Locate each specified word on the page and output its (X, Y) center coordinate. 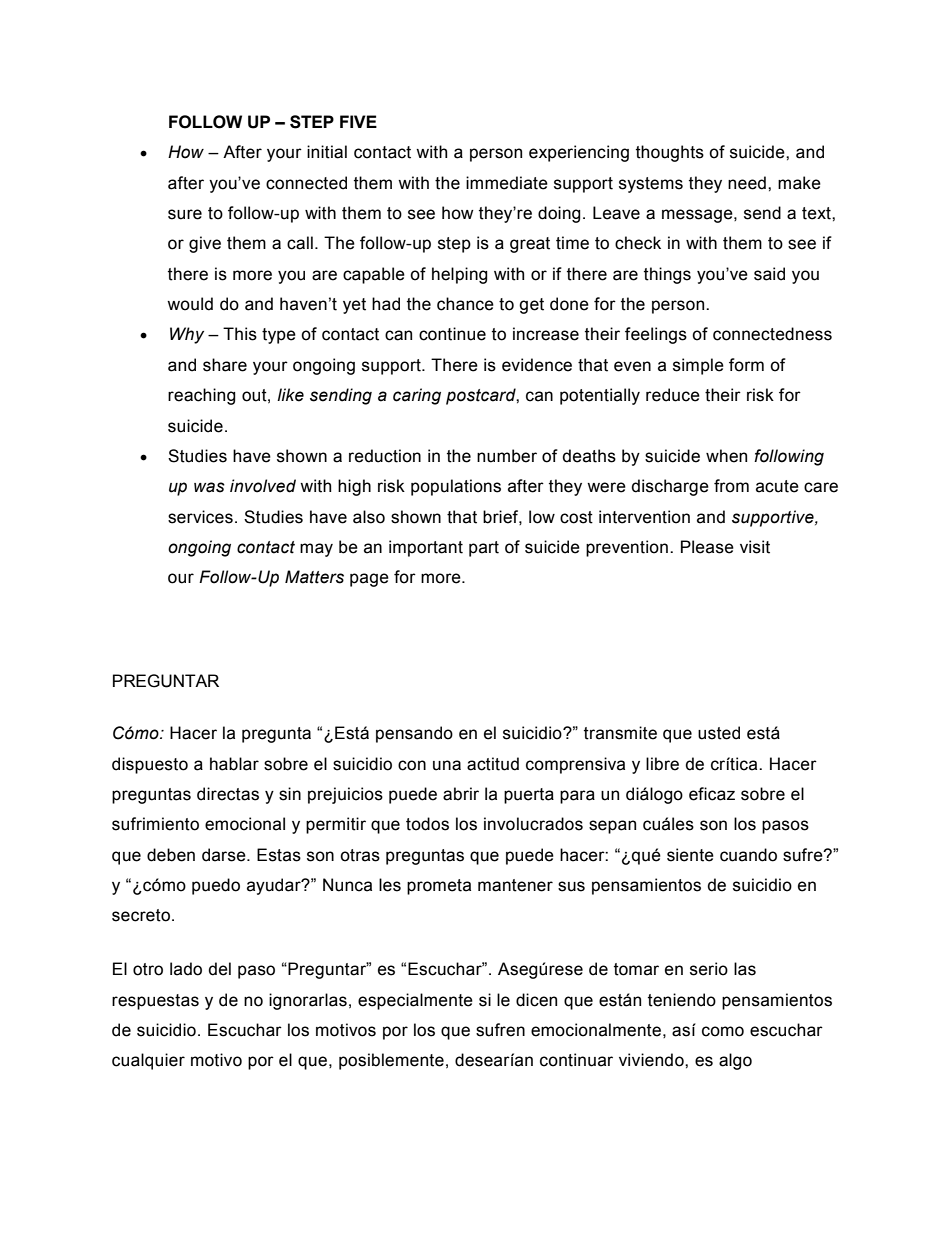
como (723, 1031)
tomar (636, 969)
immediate (507, 183)
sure (185, 214)
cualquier (148, 1061)
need (747, 183)
